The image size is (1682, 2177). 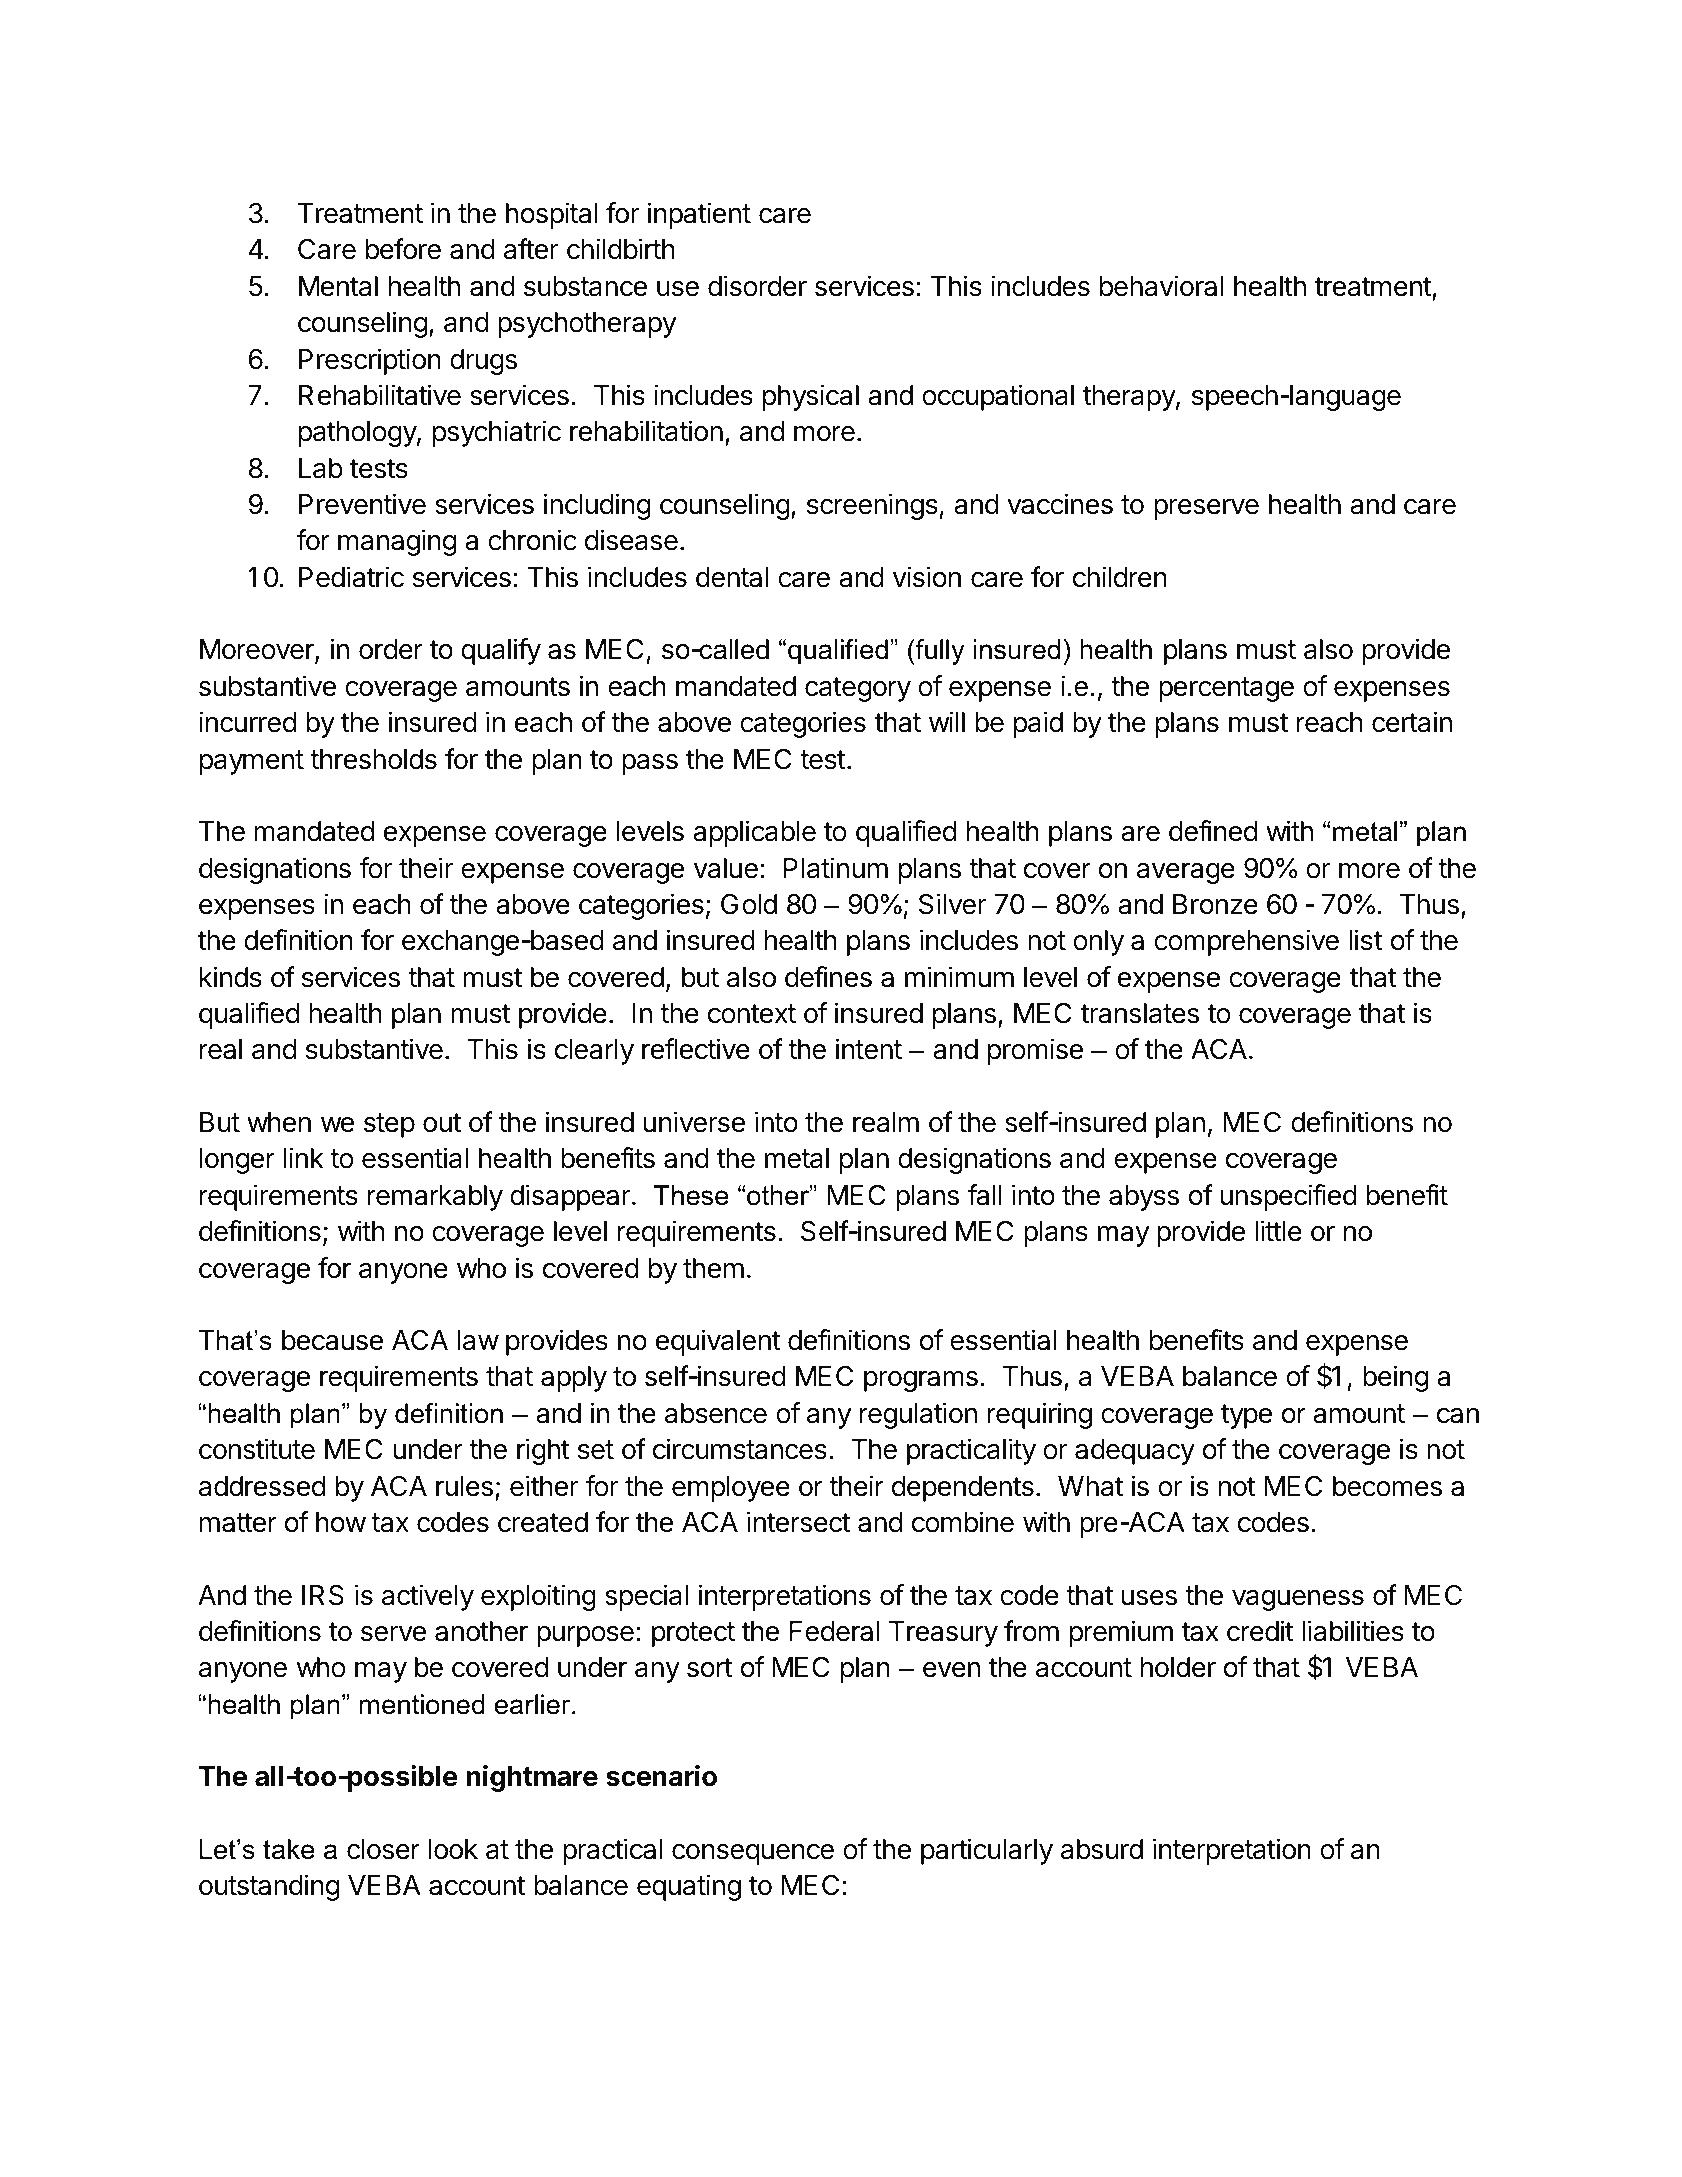 What do you see at coordinates (869, 1049) in the page?
I see `intent` at bounding box center [869, 1049].
